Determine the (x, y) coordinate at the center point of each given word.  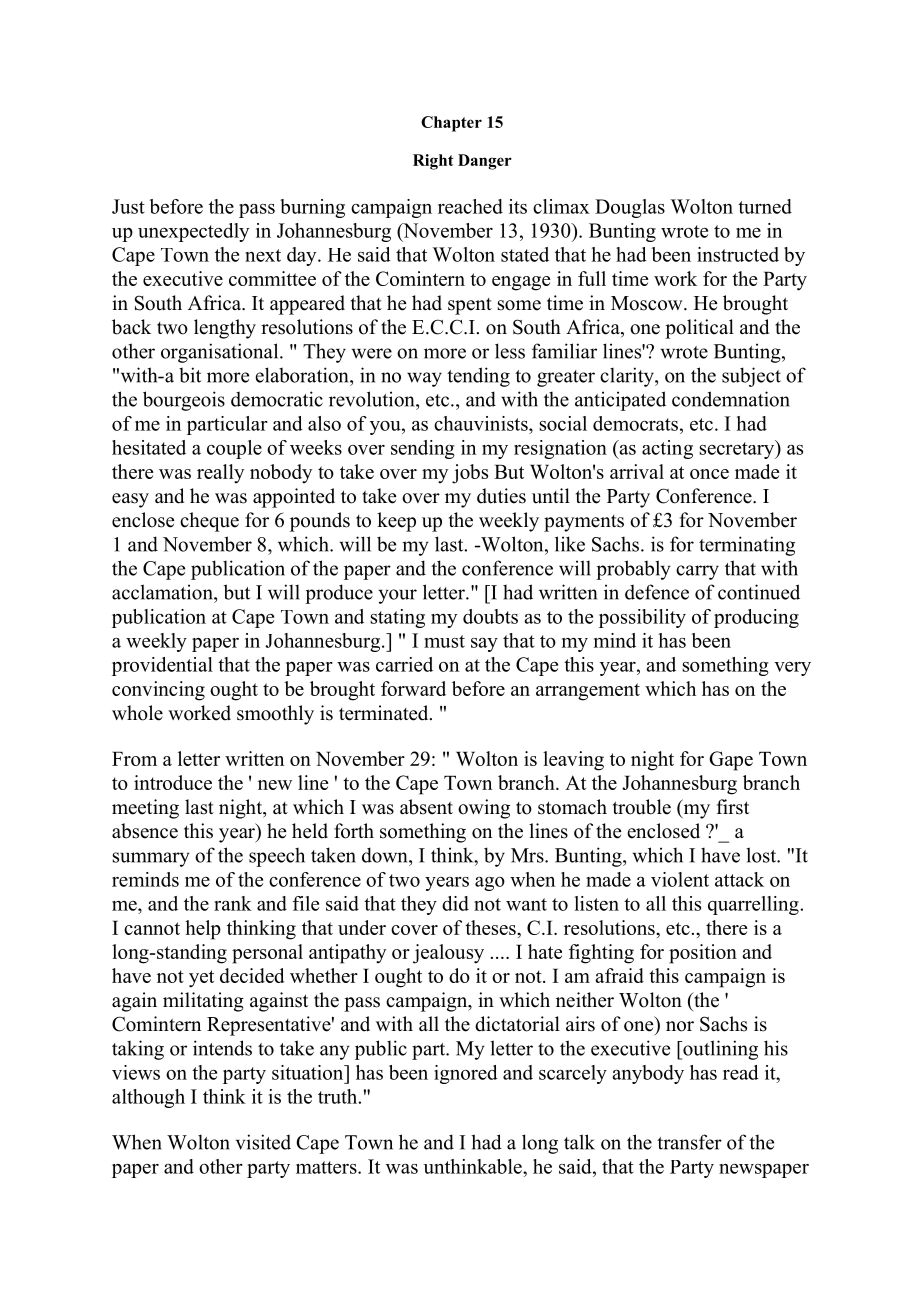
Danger (485, 162)
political (699, 329)
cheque (209, 522)
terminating (747, 546)
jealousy (448, 954)
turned (765, 206)
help (203, 930)
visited (263, 1142)
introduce (173, 782)
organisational (221, 353)
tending (478, 377)
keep (396, 522)
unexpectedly (193, 232)
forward (413, 688)
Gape (731, 761)
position (703, 954)
